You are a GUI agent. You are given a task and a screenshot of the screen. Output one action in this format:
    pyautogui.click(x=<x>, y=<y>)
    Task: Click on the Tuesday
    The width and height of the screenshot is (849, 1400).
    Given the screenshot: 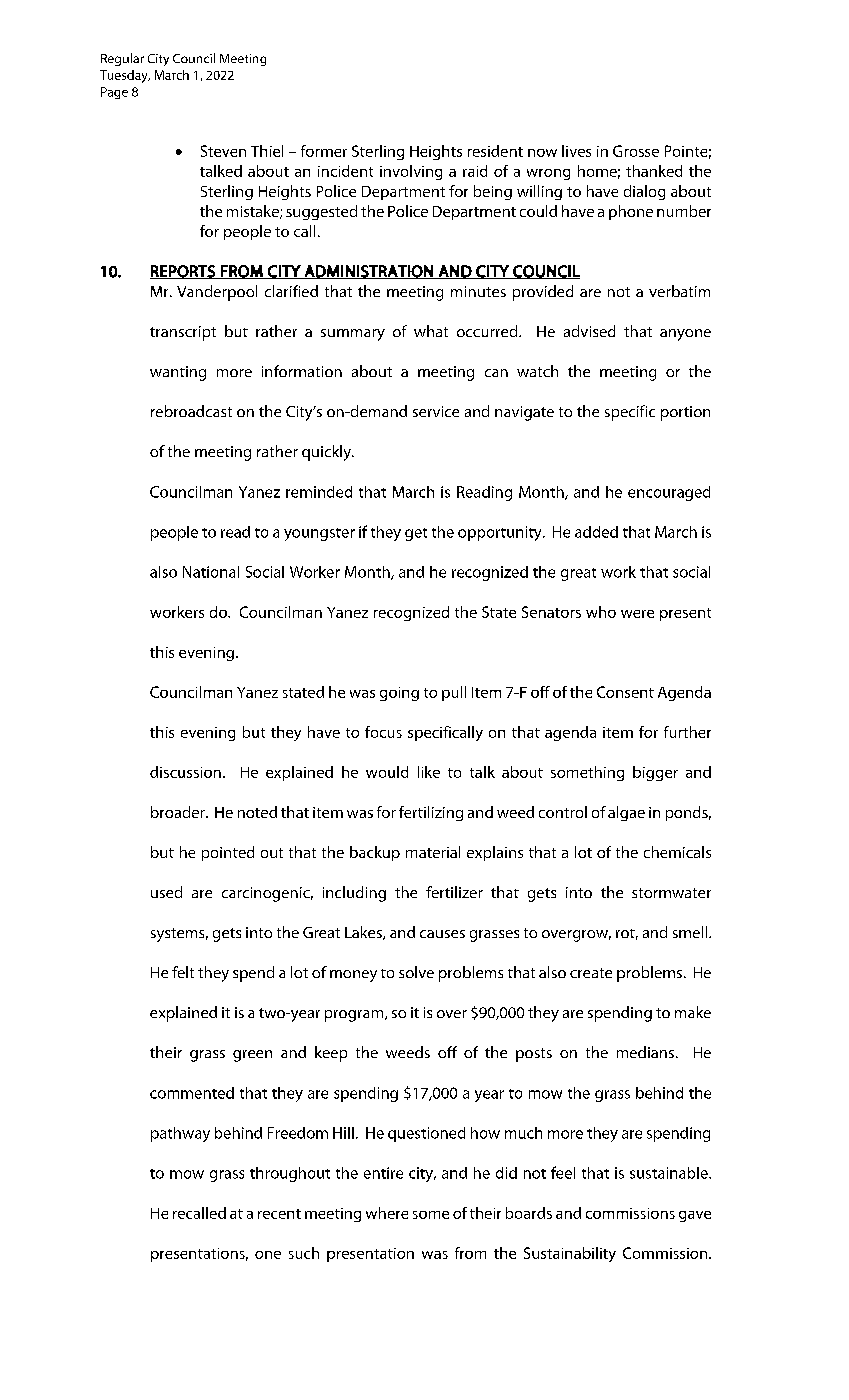 What is the action you would take?
    pyautogui.click(x=125, y=76)
